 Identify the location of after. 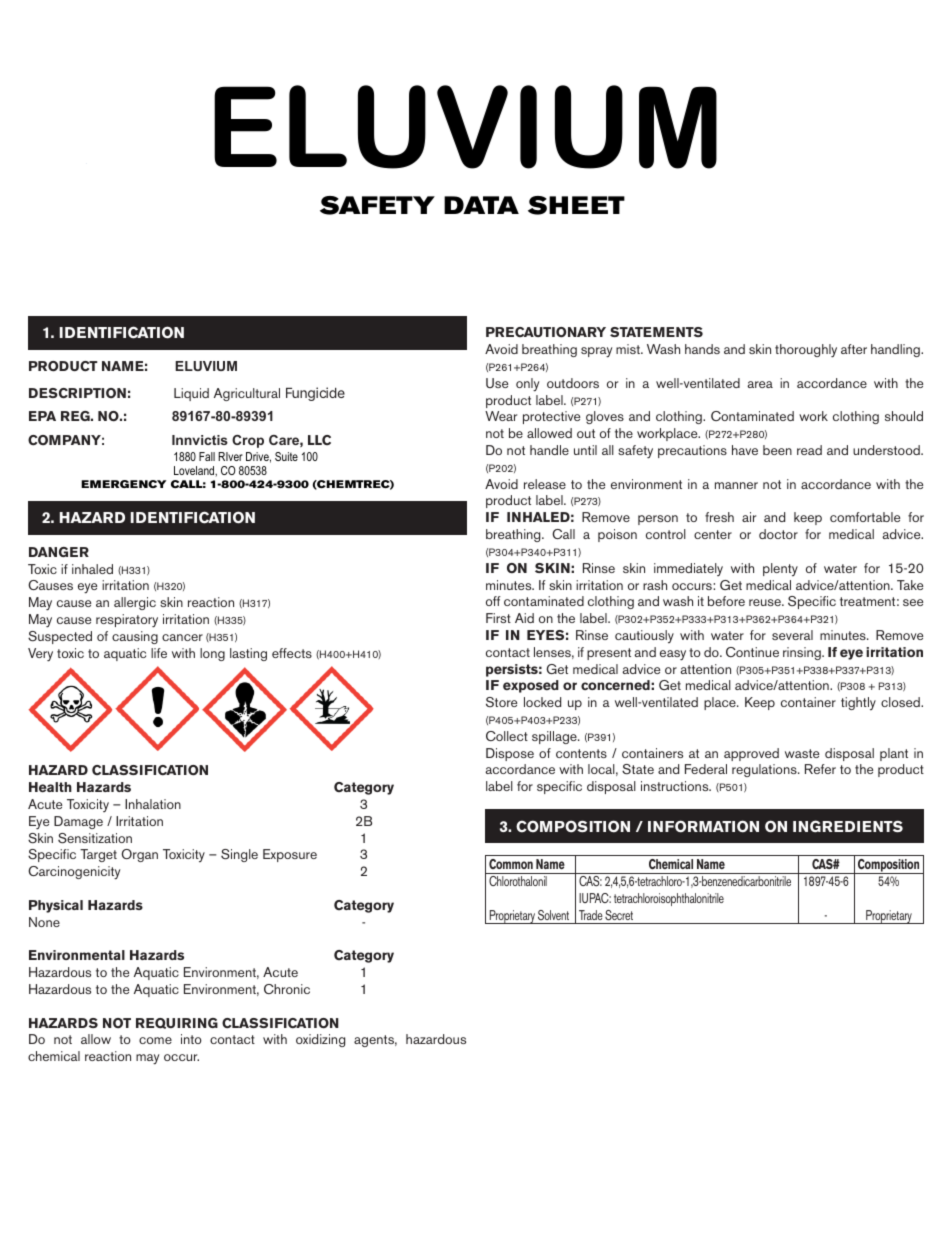
(854, 349).
